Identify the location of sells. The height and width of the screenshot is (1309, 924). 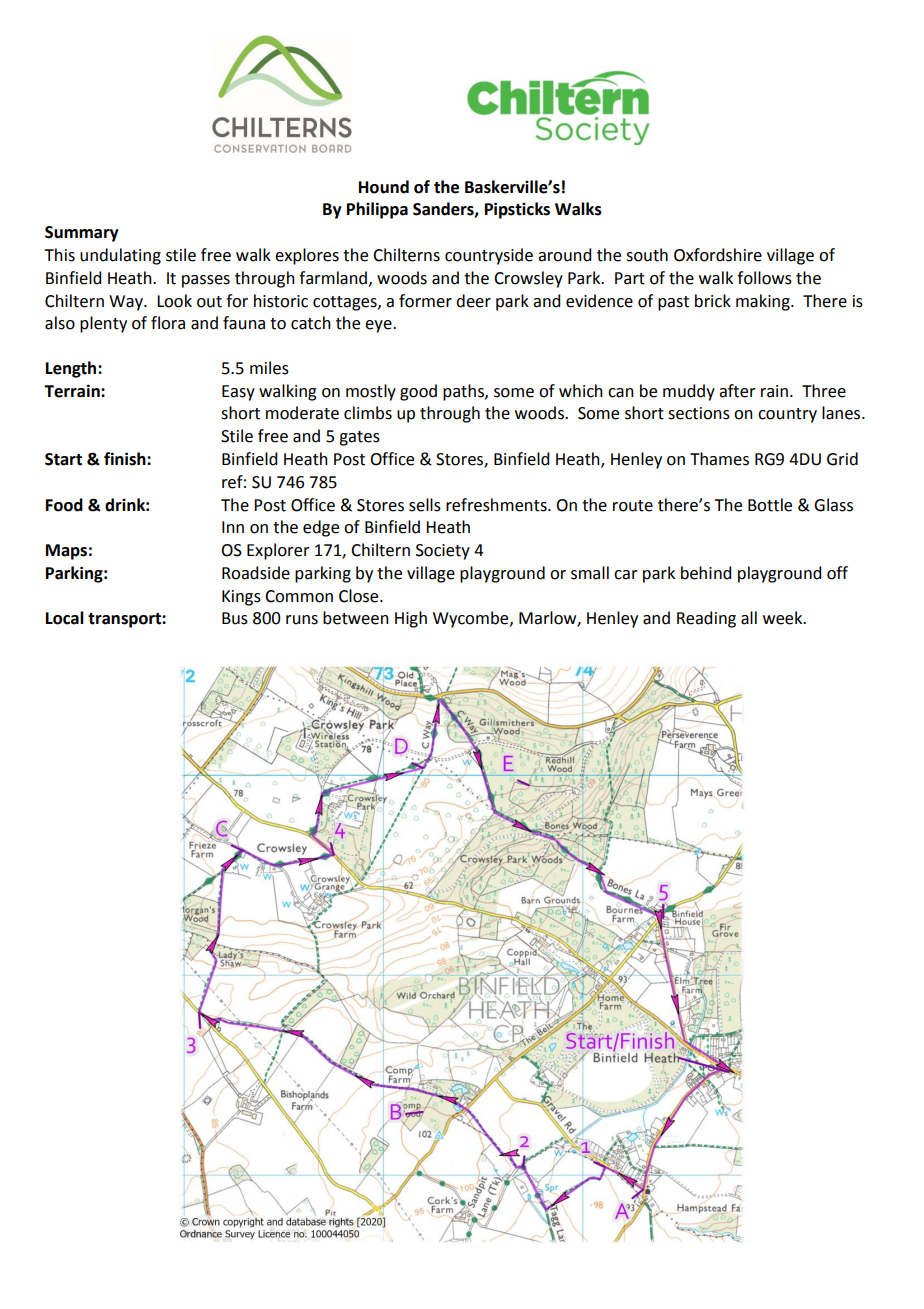
(425, 505).
